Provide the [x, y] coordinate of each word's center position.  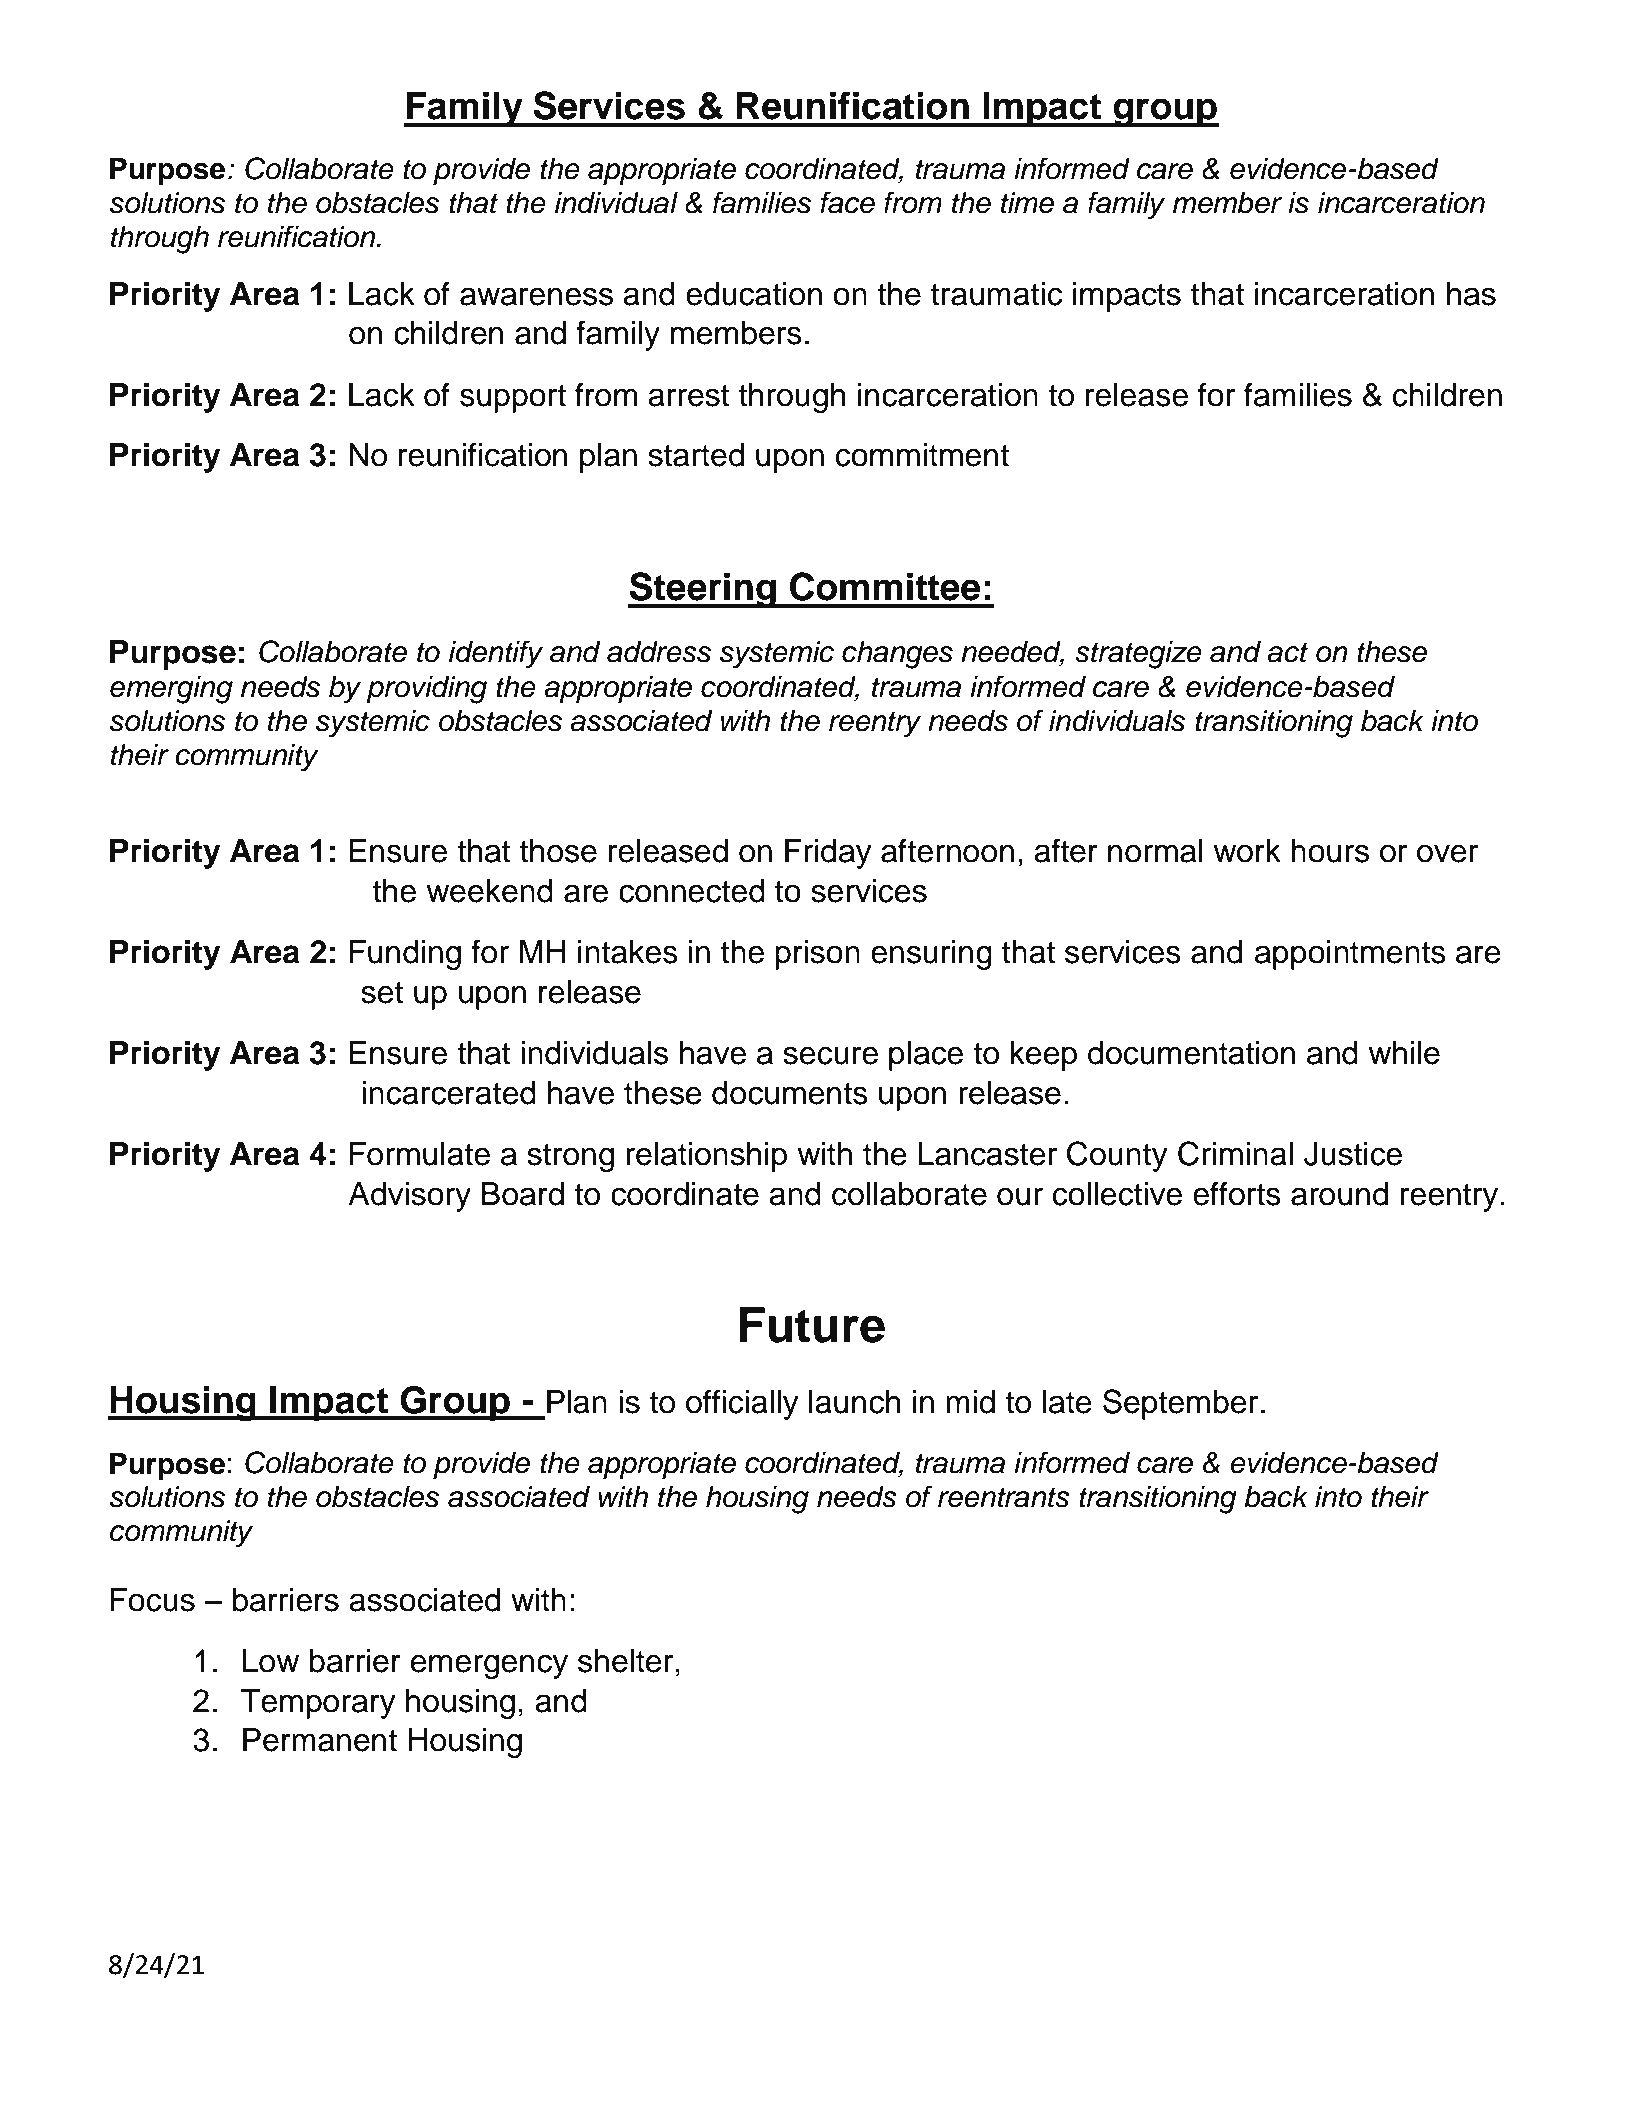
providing [426, 690]
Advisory [410, 1197]
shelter [626, 1661]
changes [897, 655]
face [848, 202]
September [1181, 1404]
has [1471, 294]
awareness [536, 296]
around [1339, 1194]
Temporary [318, 1704]
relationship [706, 1157]
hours [1330, 851]
